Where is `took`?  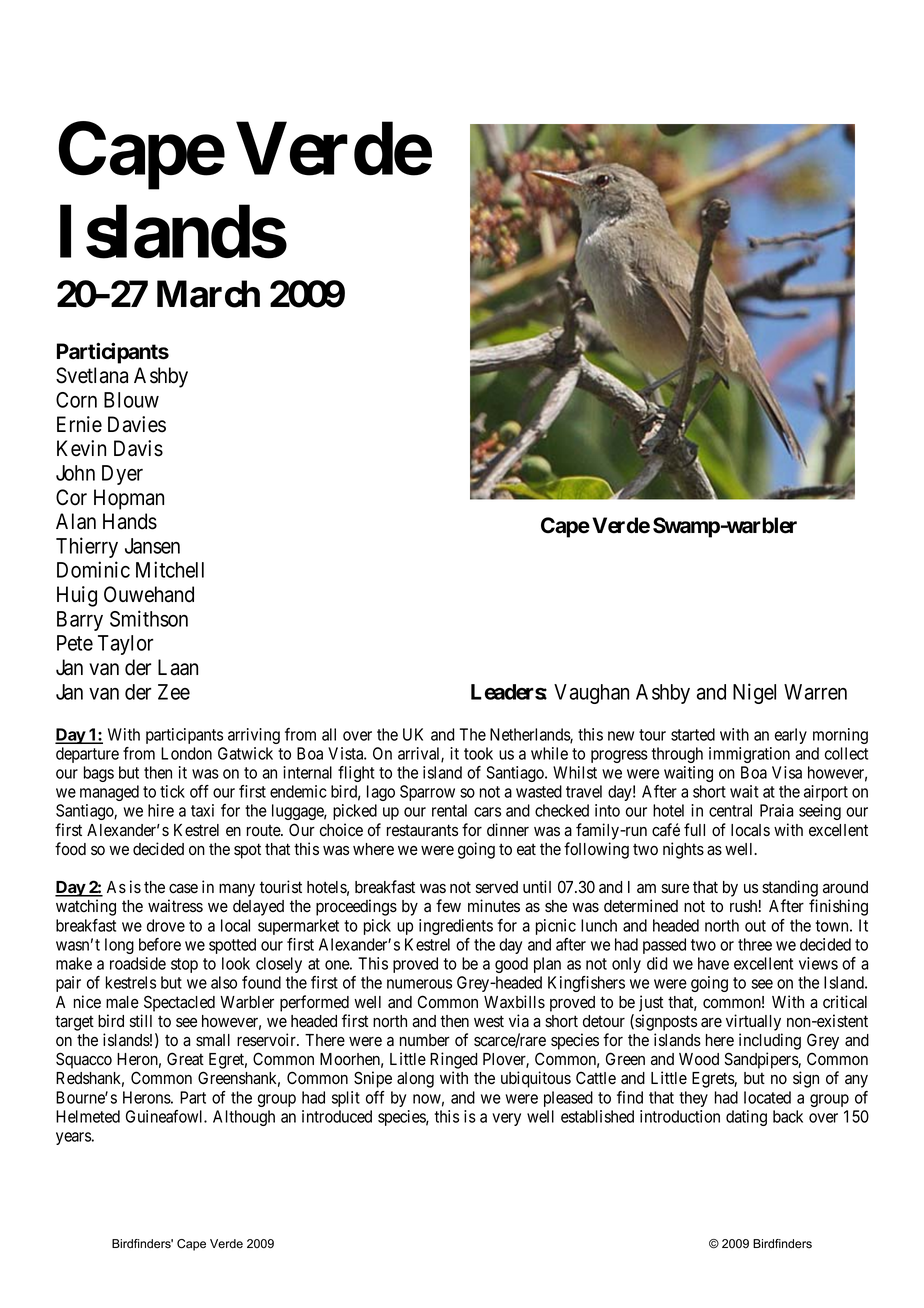 took is located at coordinates (478, 753).
